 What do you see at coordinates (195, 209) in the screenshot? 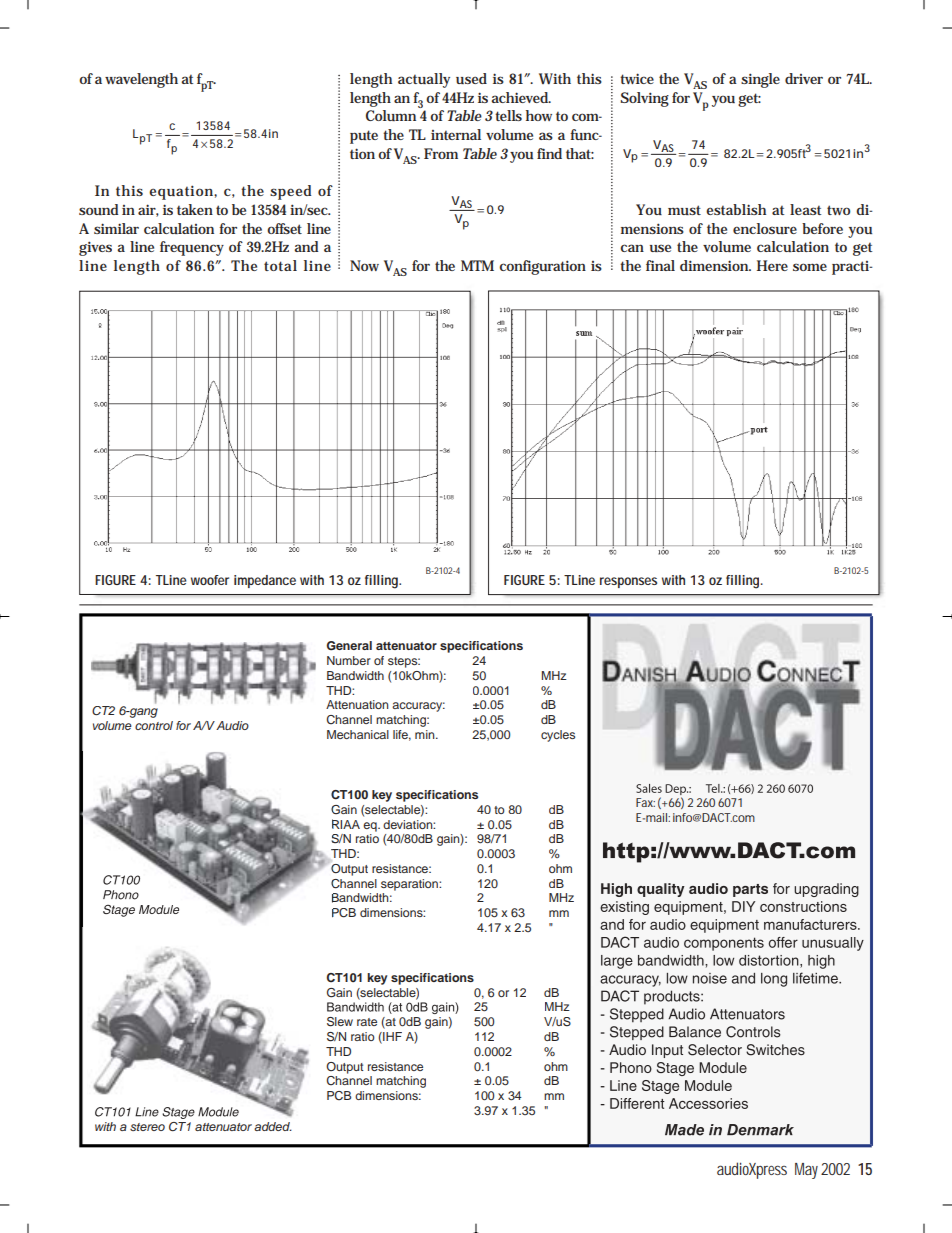
I see `taken` at bounding box center [195, 209].
